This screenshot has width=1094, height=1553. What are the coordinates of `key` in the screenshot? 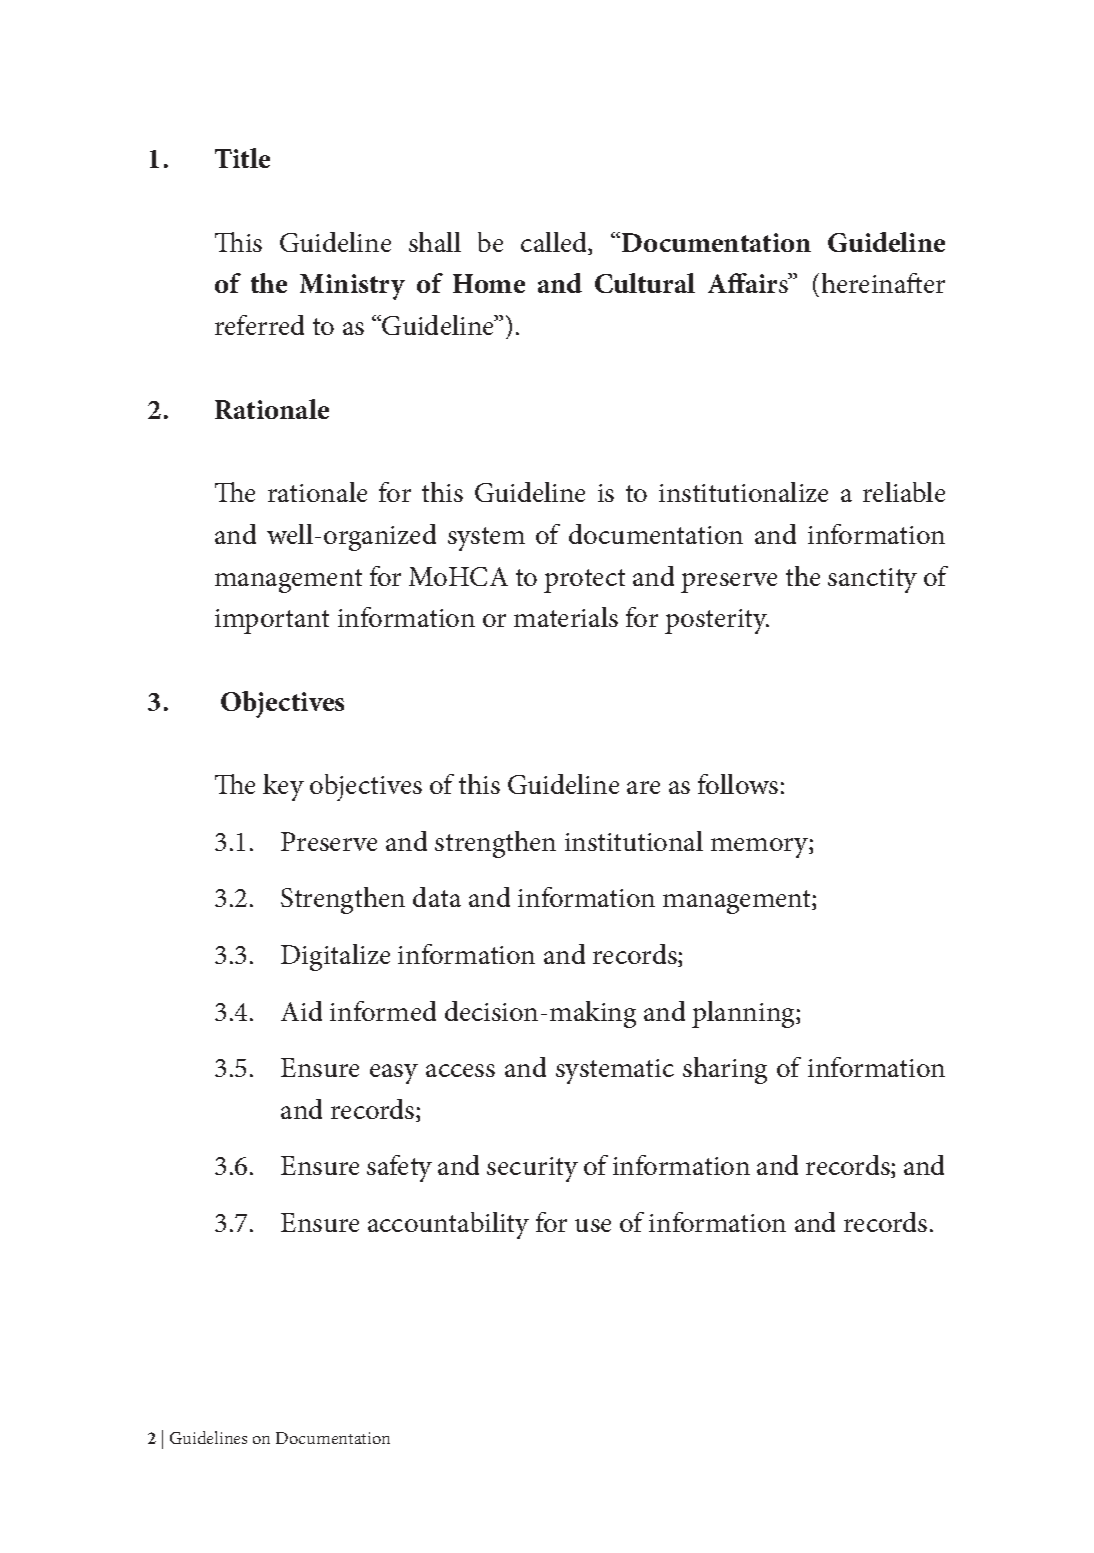 It's located at (283, 787).
